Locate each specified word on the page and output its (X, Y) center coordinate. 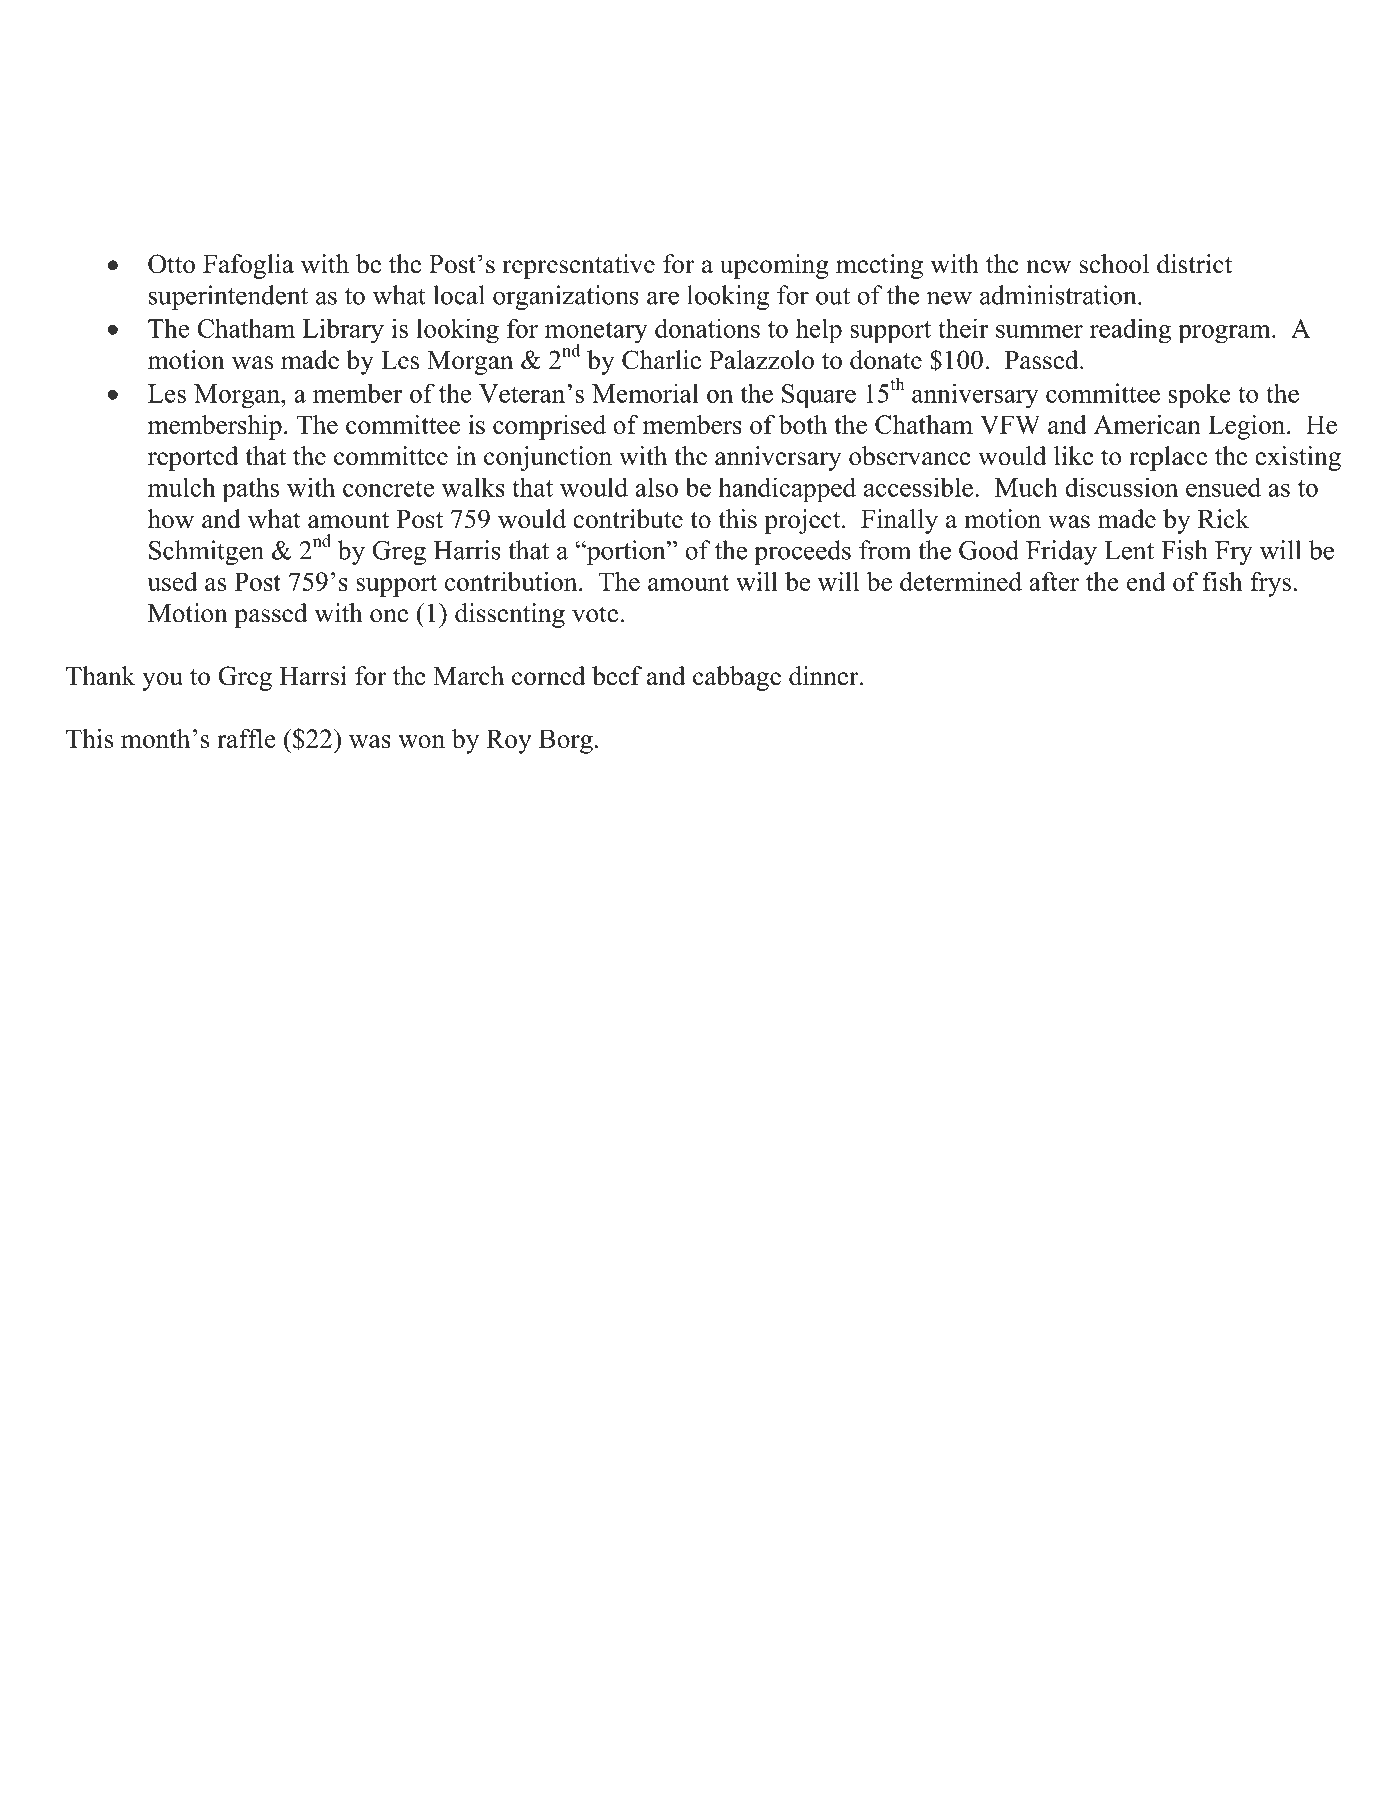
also (656, 487)
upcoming (774, 266)
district (1194, 264)
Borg (566, 741)
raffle (246, 738)
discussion (1121, 487)
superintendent (228, 297)
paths (250, 490)
